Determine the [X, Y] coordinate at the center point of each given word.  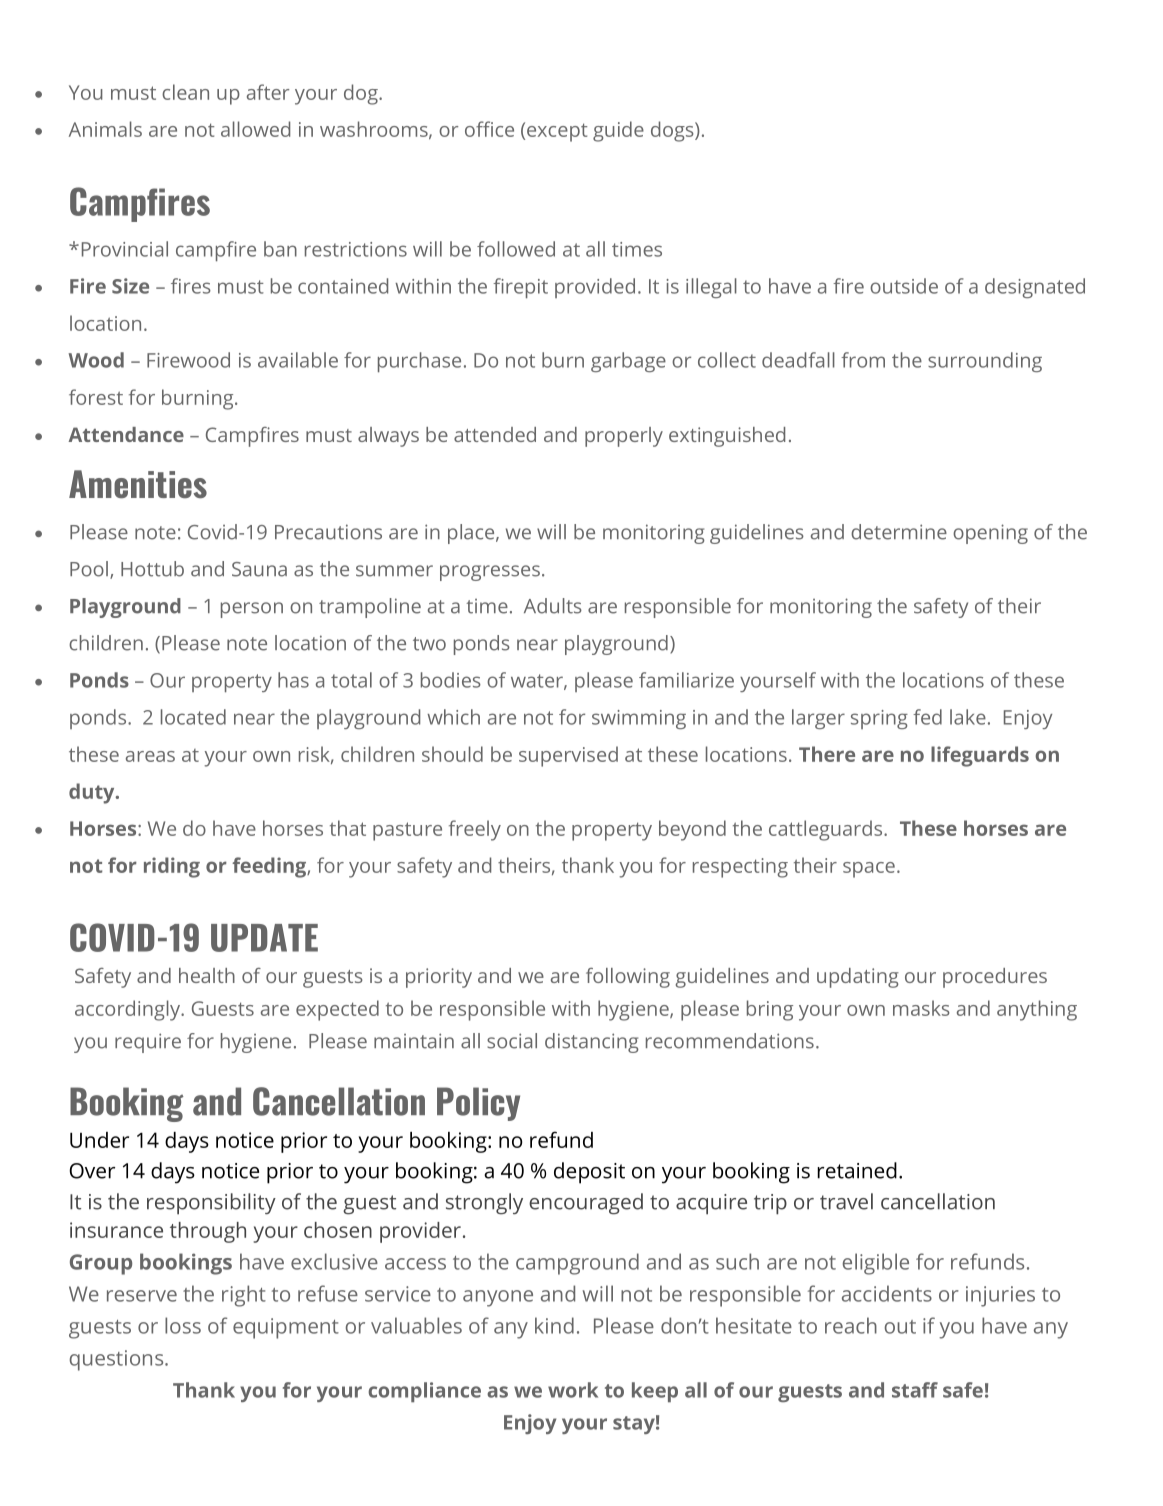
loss [183, 1325]
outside [904, 286]
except [557, 132]
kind [554, 1325]
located [193, 717]
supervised [568, 756]
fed [927, 717]
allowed [255, 129]
